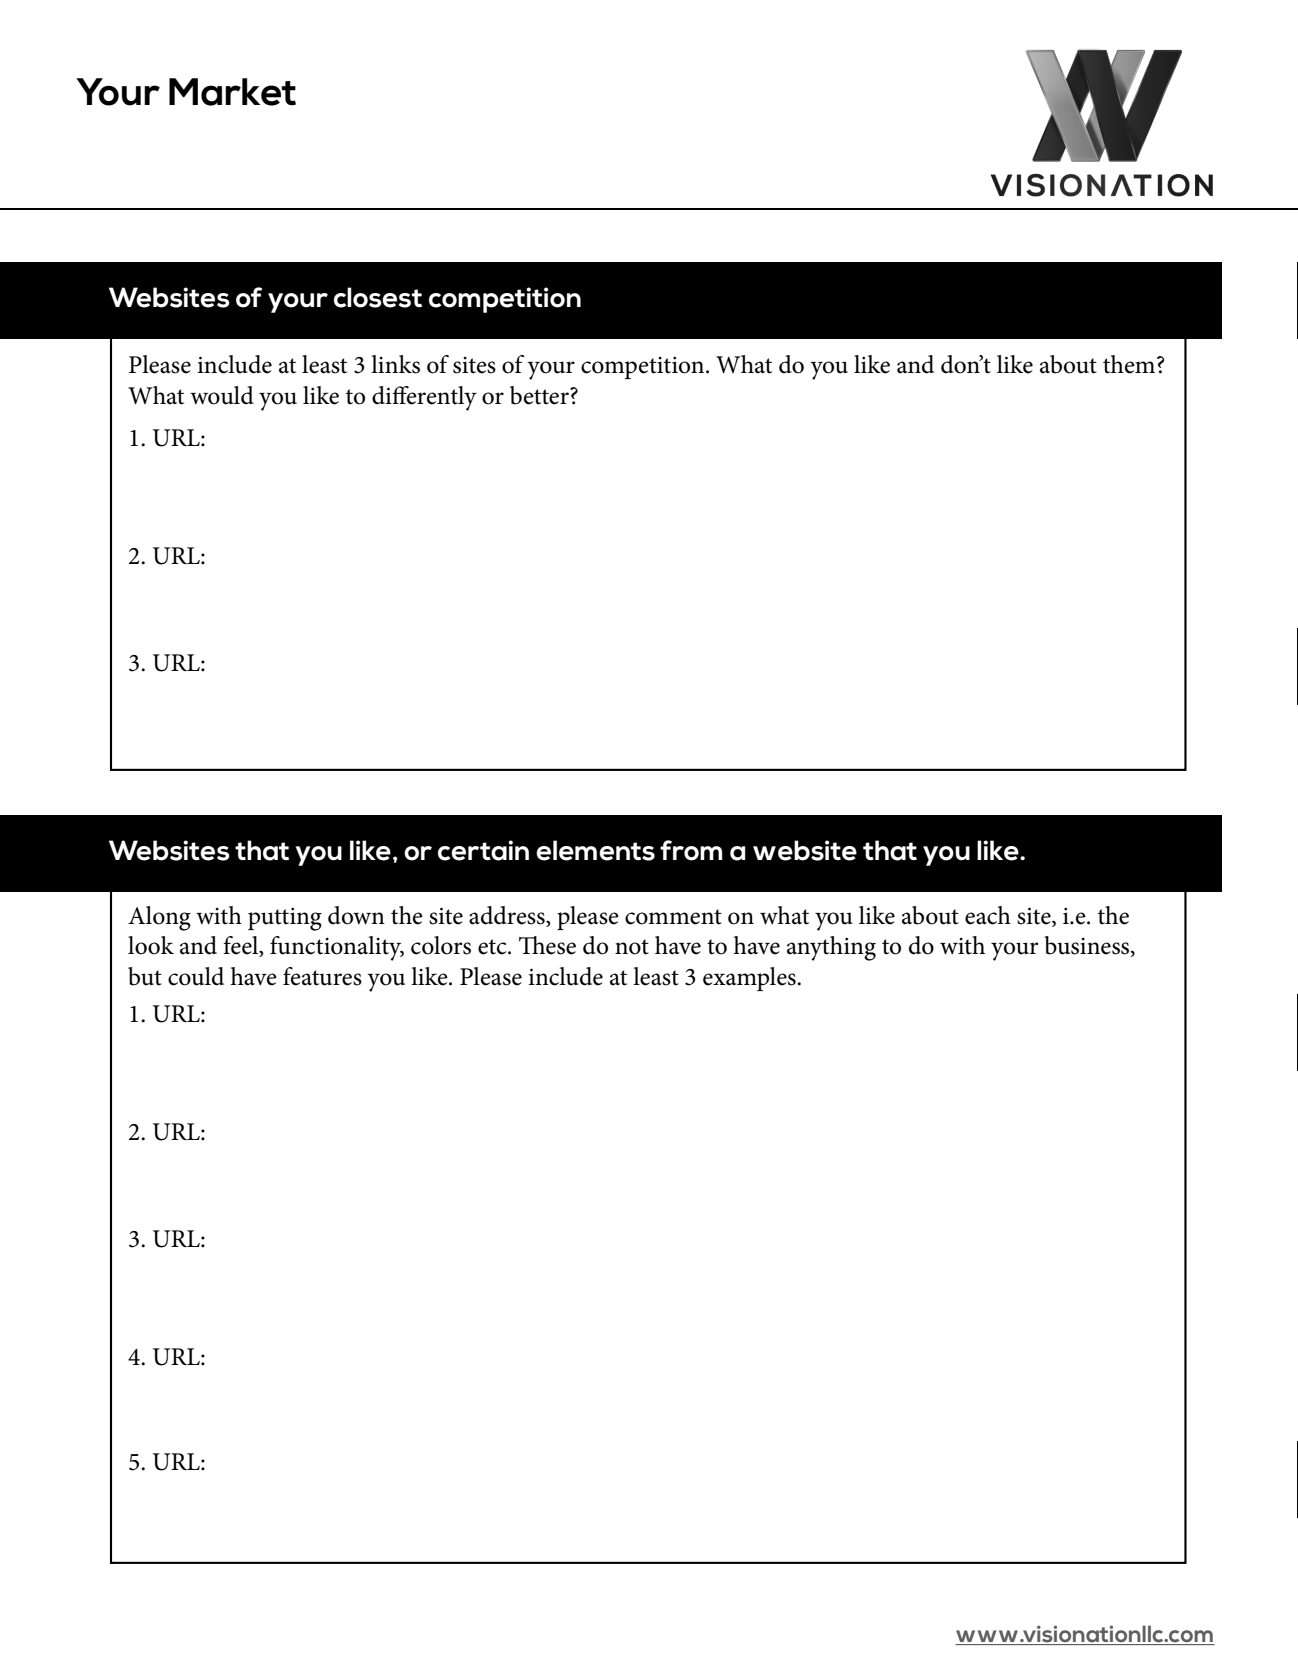  I want to click on closest, so click(378, 297).
